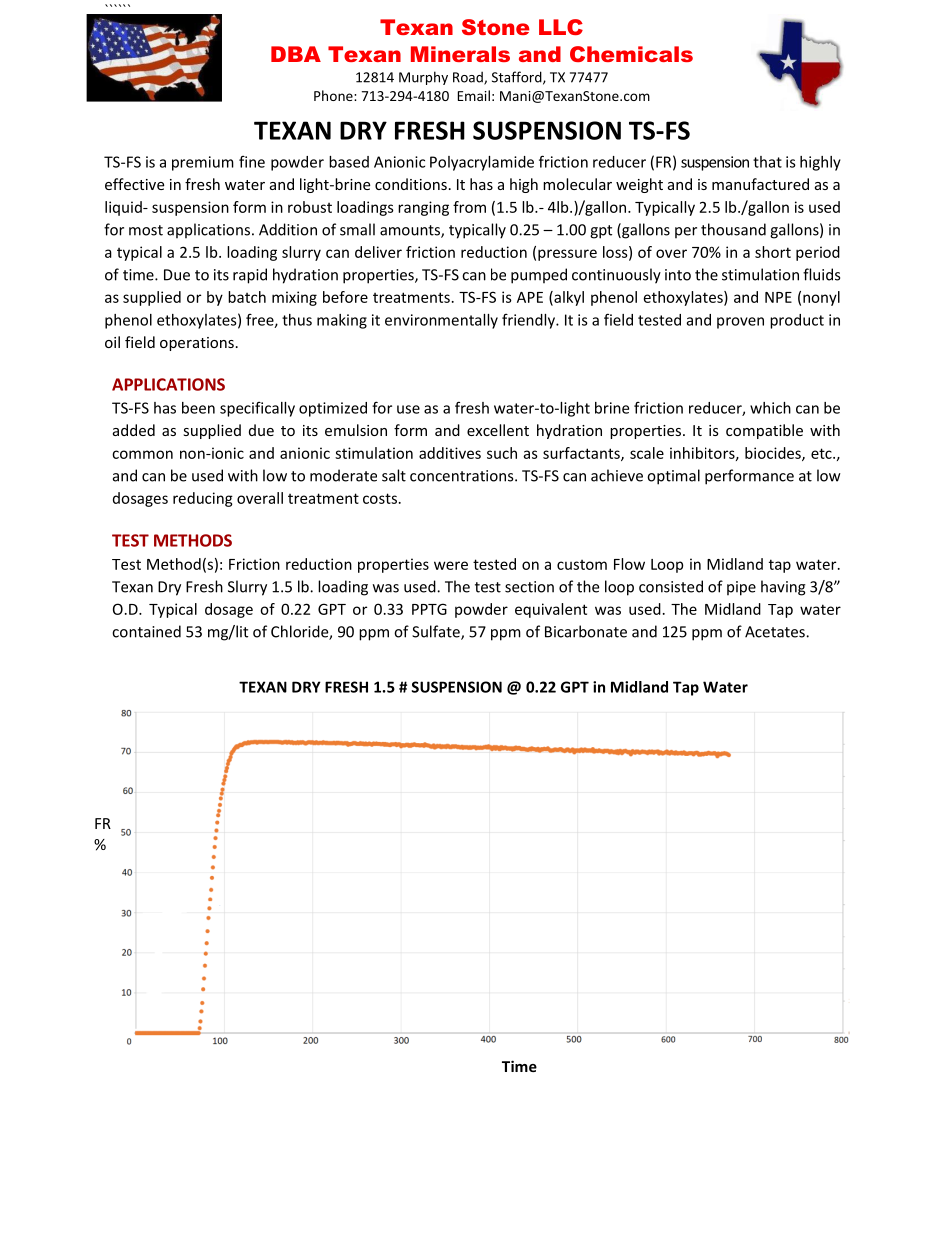  What do you see at coordinates (203, 499) in the image?
I see `reducing` at bounding box center [203, 499].
